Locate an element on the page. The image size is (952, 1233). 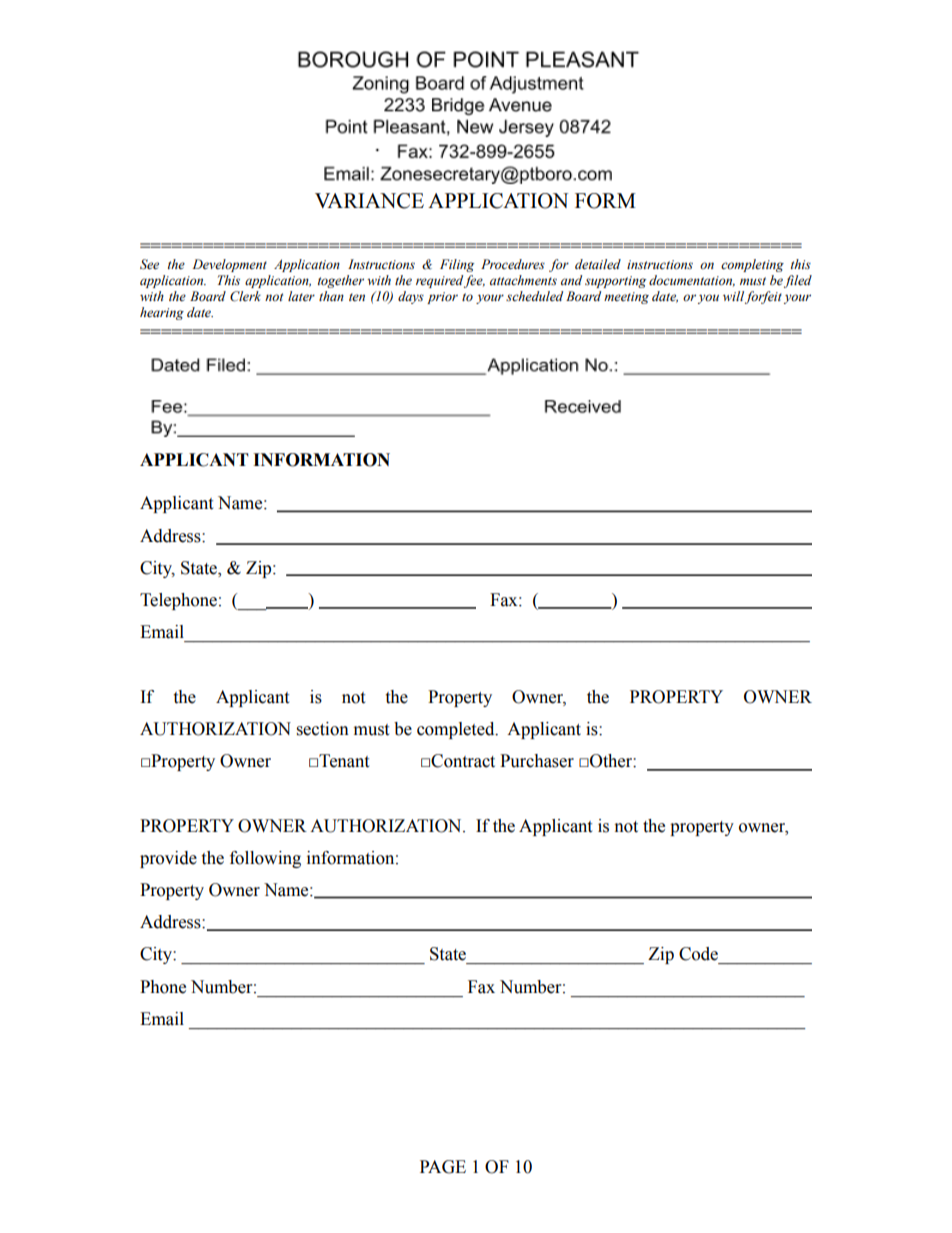
prior is located at coordinates (442, 298).
